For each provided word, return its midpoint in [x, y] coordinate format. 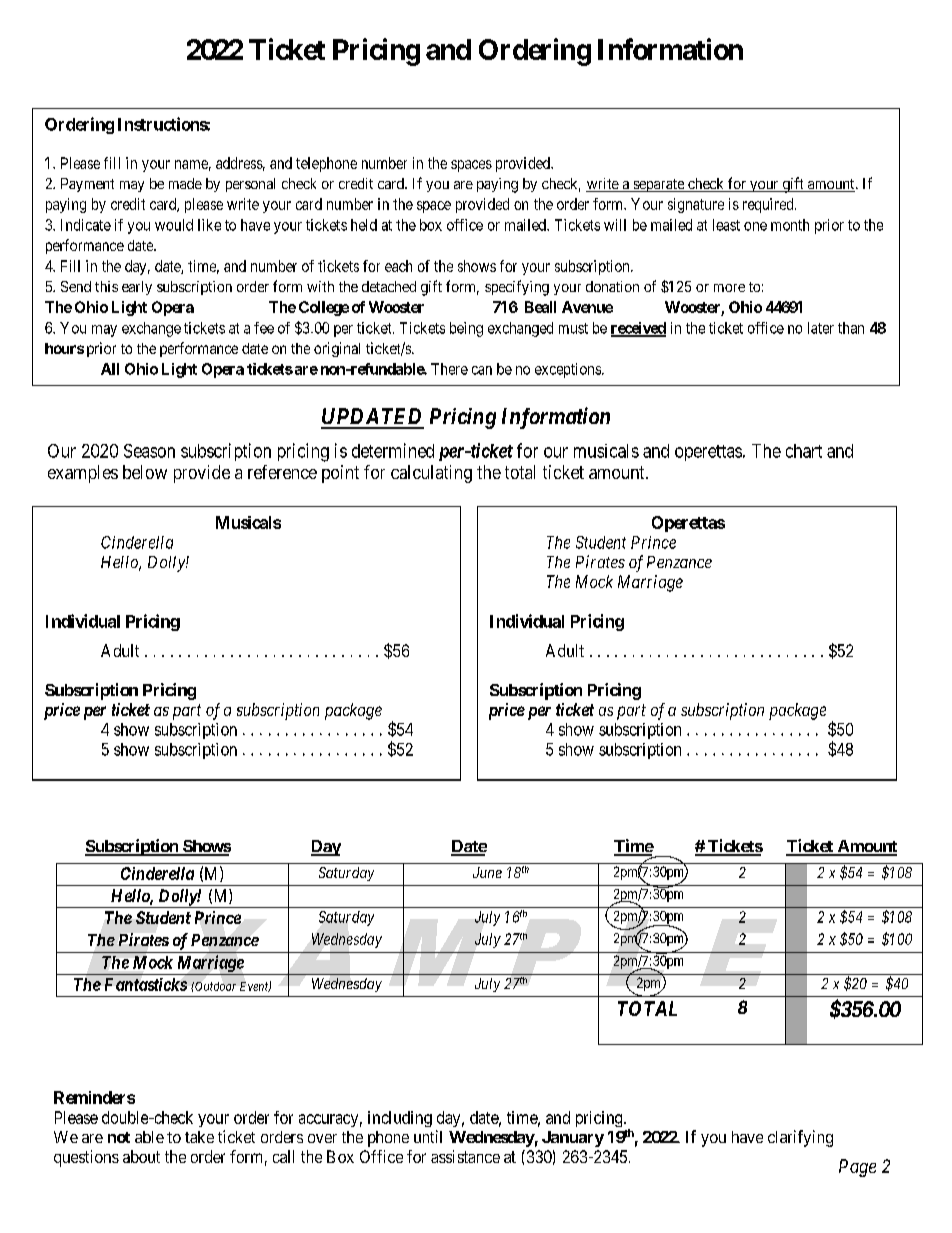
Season [149, 451]
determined [393, 450]
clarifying [800, 1138]
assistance [465, 1156]
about [141, 1156]
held [364, 225]
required [769, 205]
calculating [431, 474]
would [174, 225]
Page [857, 1168]
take [199, 1137]
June [487, 872]
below [145, 472]
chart [804, 451]
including [400, 1119]
